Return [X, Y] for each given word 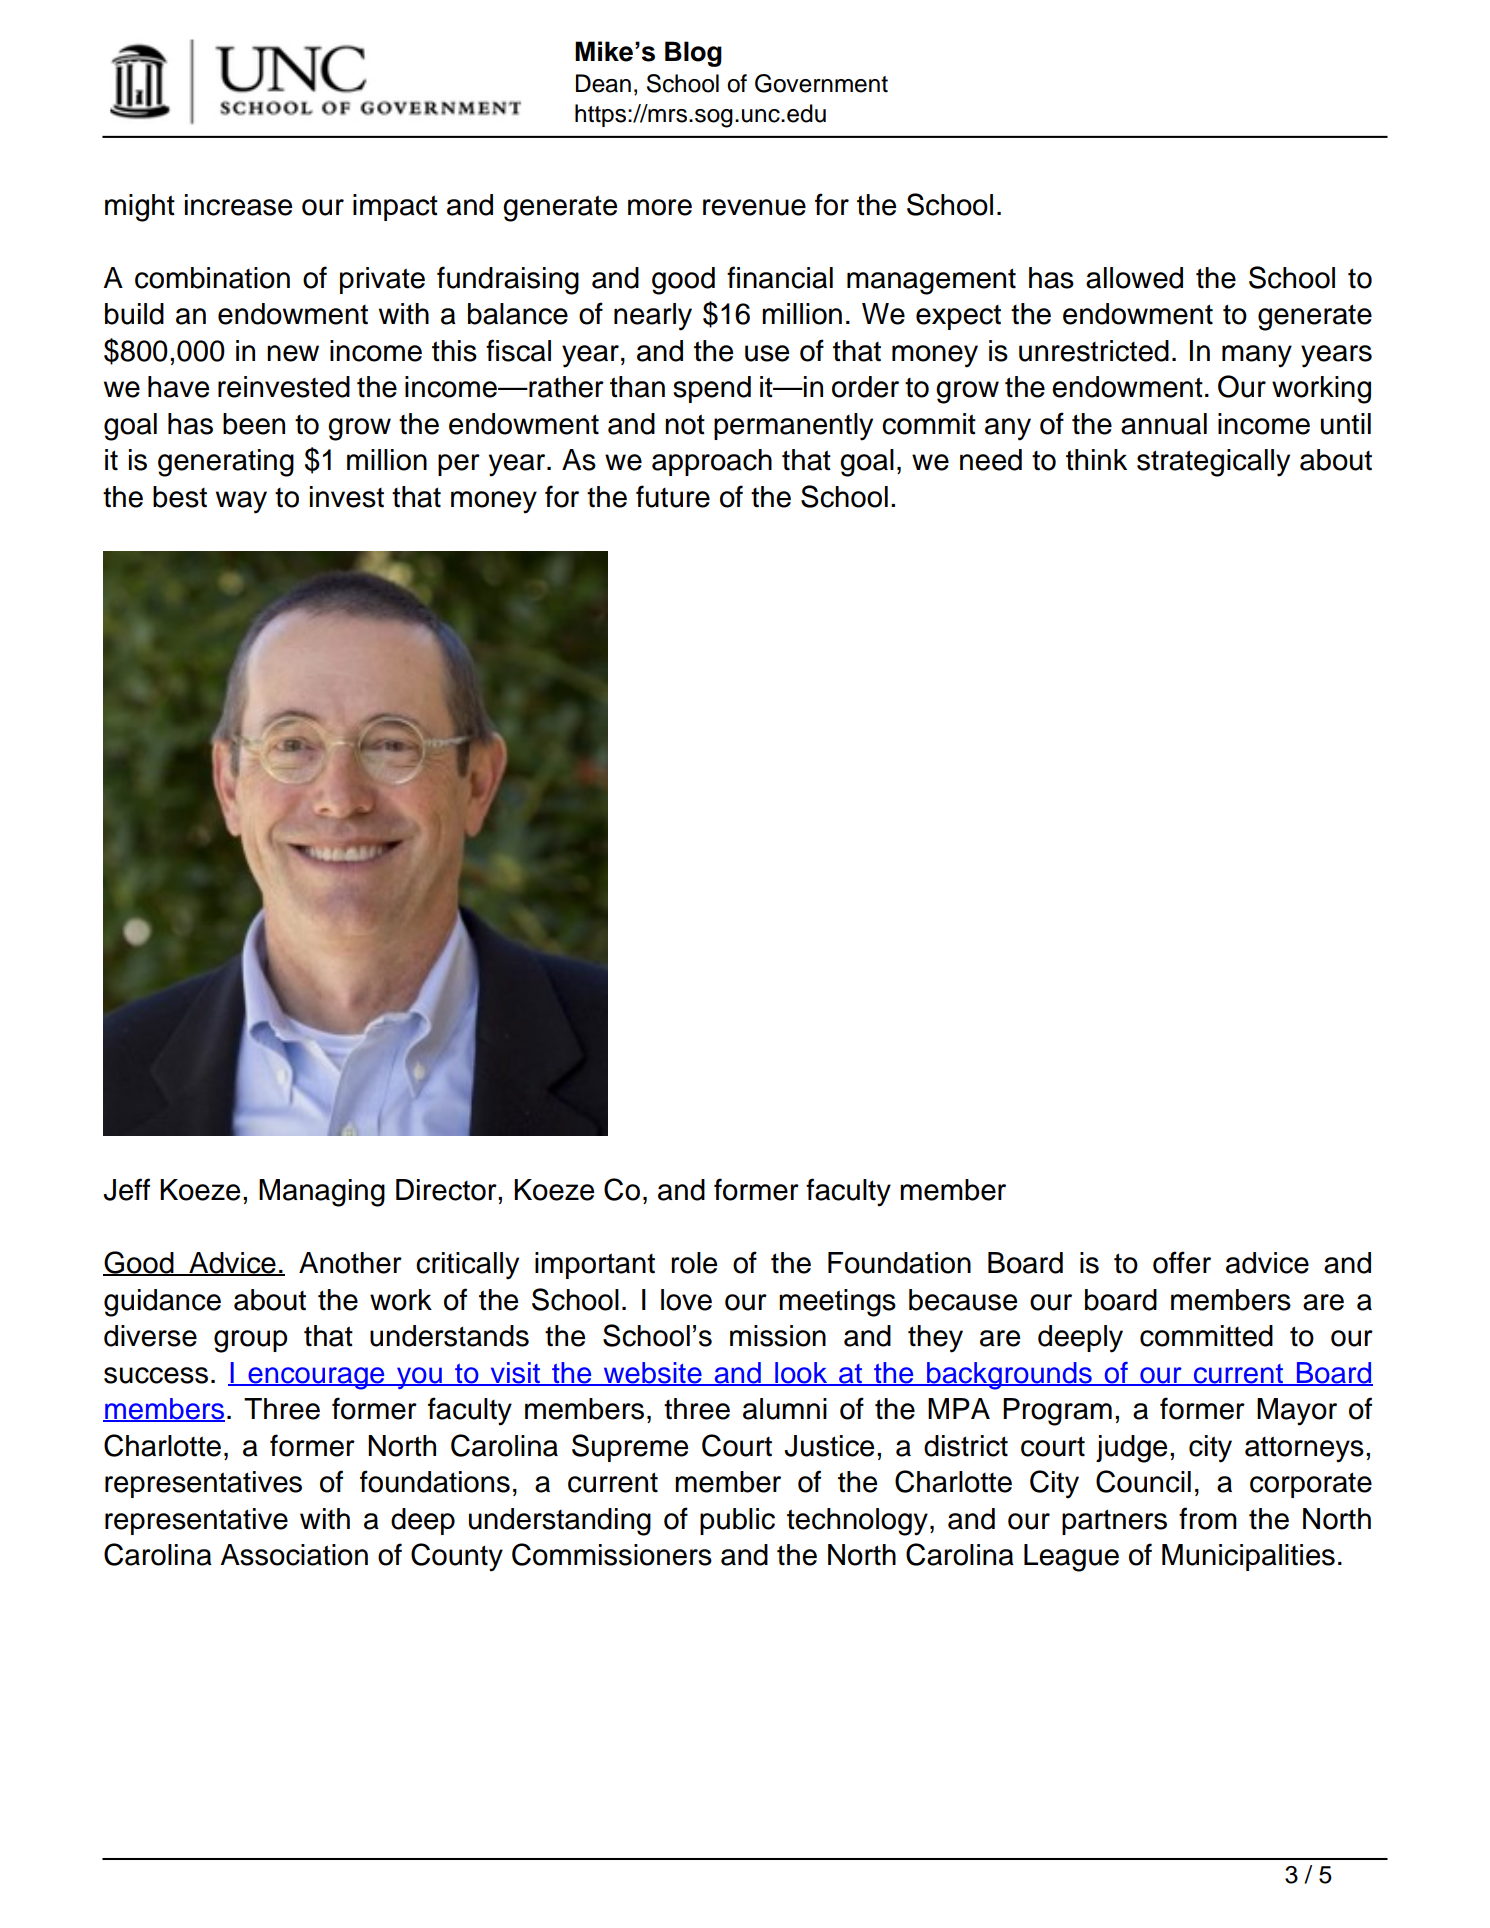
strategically [1213, 463]
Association [294, 1555]
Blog [693, 54]
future [673, 496]
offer [1182, 1262]
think [1096, 460]
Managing [322, 1193]
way [241, 502]
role [694, 1263]
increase [238, 205]
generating [226, 463]
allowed [1134, 278]
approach [712, 462]
